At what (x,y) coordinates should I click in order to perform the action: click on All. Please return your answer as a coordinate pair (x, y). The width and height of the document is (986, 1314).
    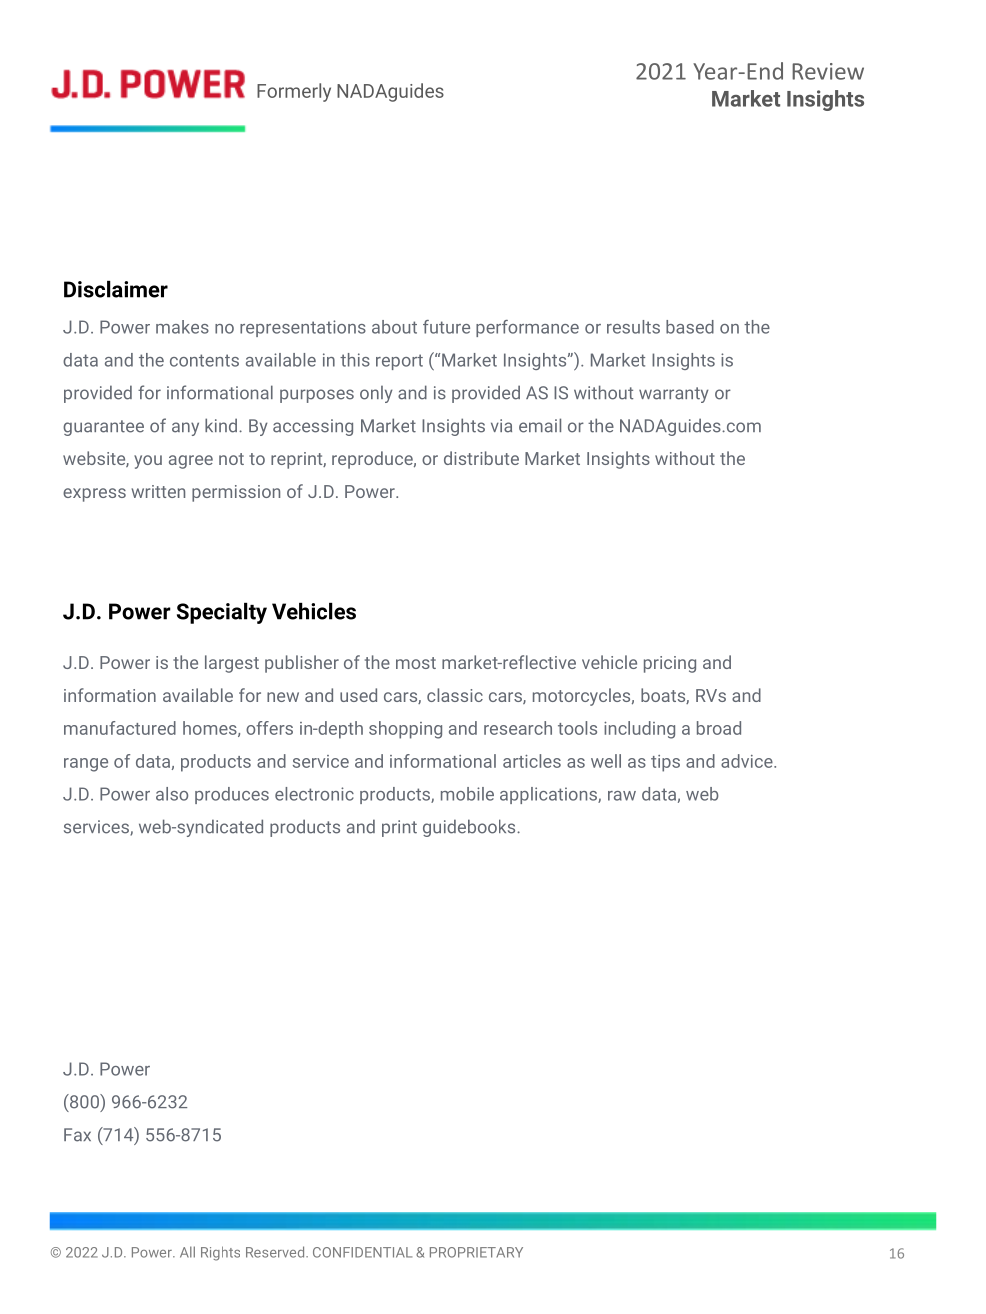
    Looking at the image, I should click on (187, 1252).
